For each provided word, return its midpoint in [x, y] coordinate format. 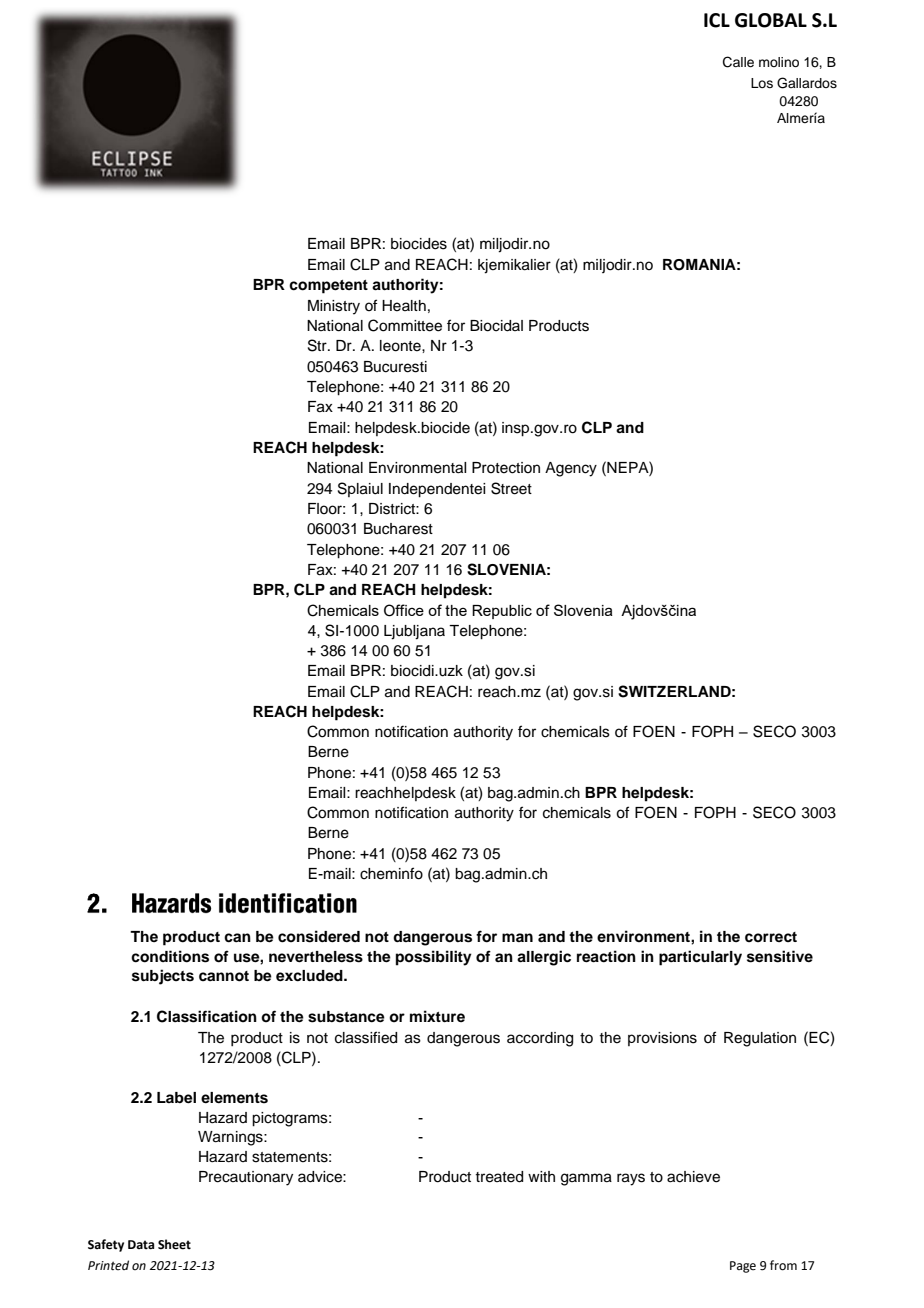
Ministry [334, 307]
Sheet [174, 1244]
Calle [738, 62]
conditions [170, 956]
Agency [571, 469]
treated [499, 1177]
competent [328, 287]
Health [404, 306]
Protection [506, 468]
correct [771, 937]
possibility [434, 958]
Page [743, 1267]
